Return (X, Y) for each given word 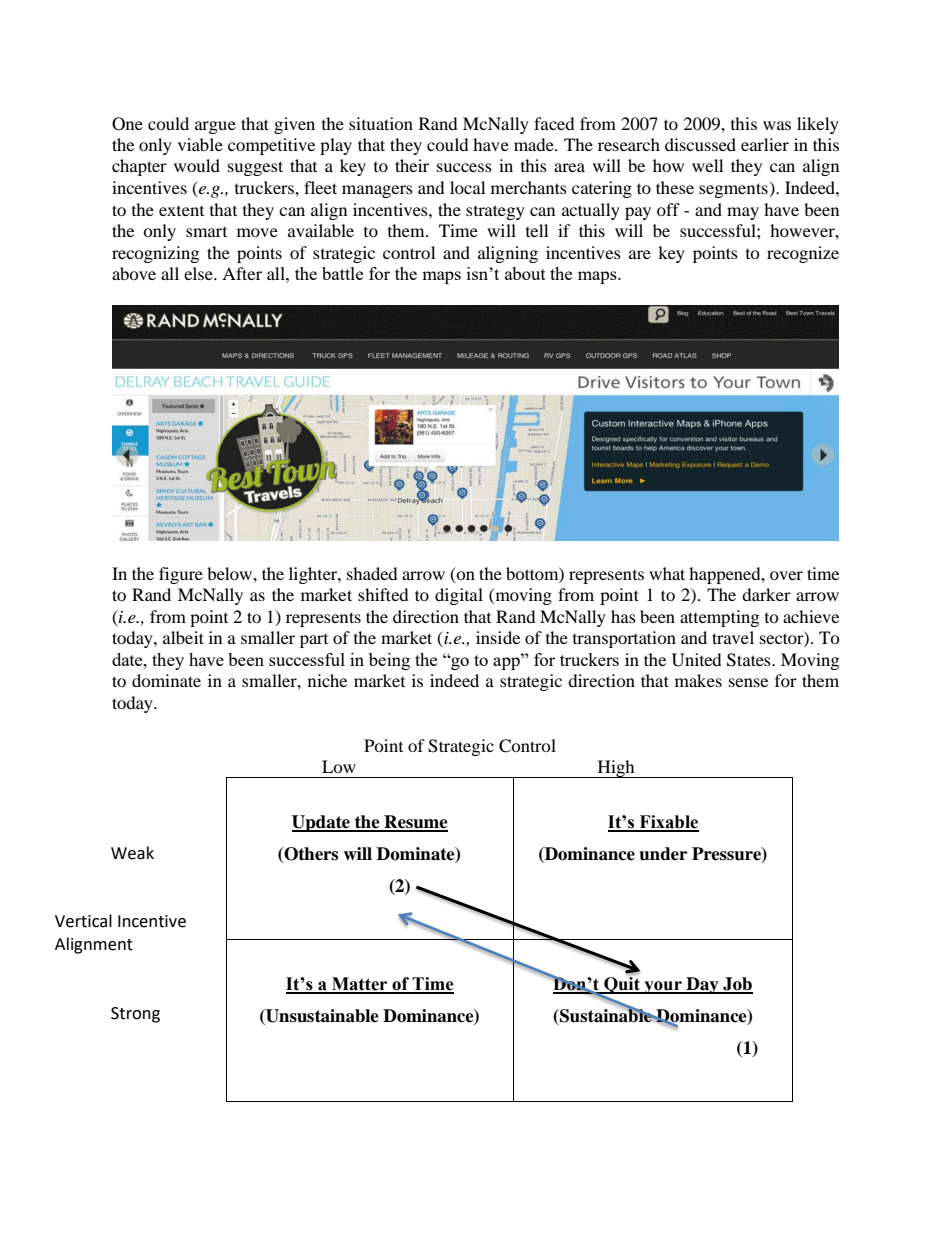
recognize (803, 254)
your (663, 987)
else (199, 273)
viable (200, 144)
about (525, 273)
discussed (700, 144)
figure (181, 575)
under (663, 854)
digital (459, 596)
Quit (622, 985)
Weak (132, 853)
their (412, 165)
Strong (135, 1015)
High (616, 769)
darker (766, 594)
